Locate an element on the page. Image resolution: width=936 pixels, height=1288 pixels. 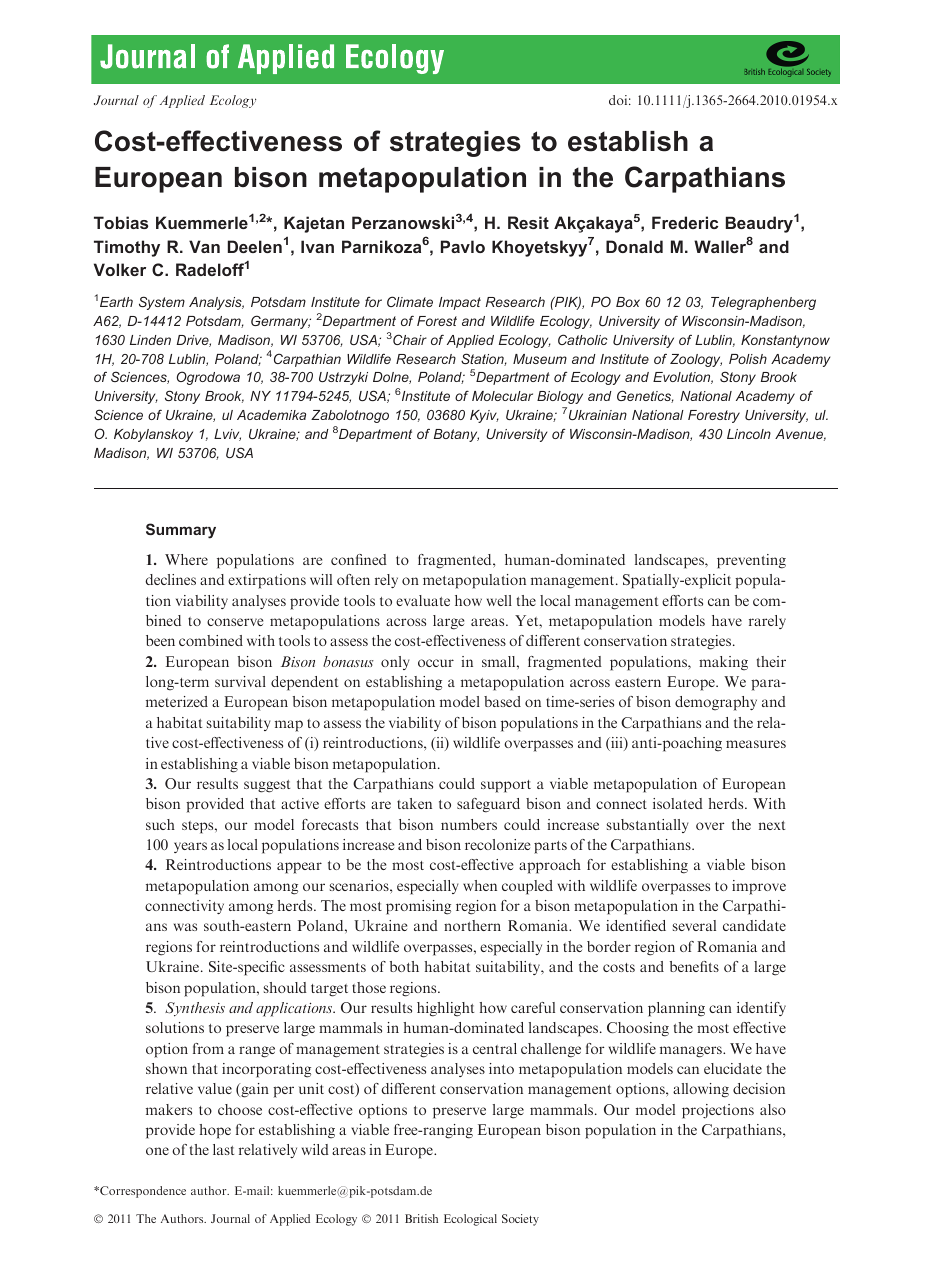
years is located at coordinates (190, 847).
